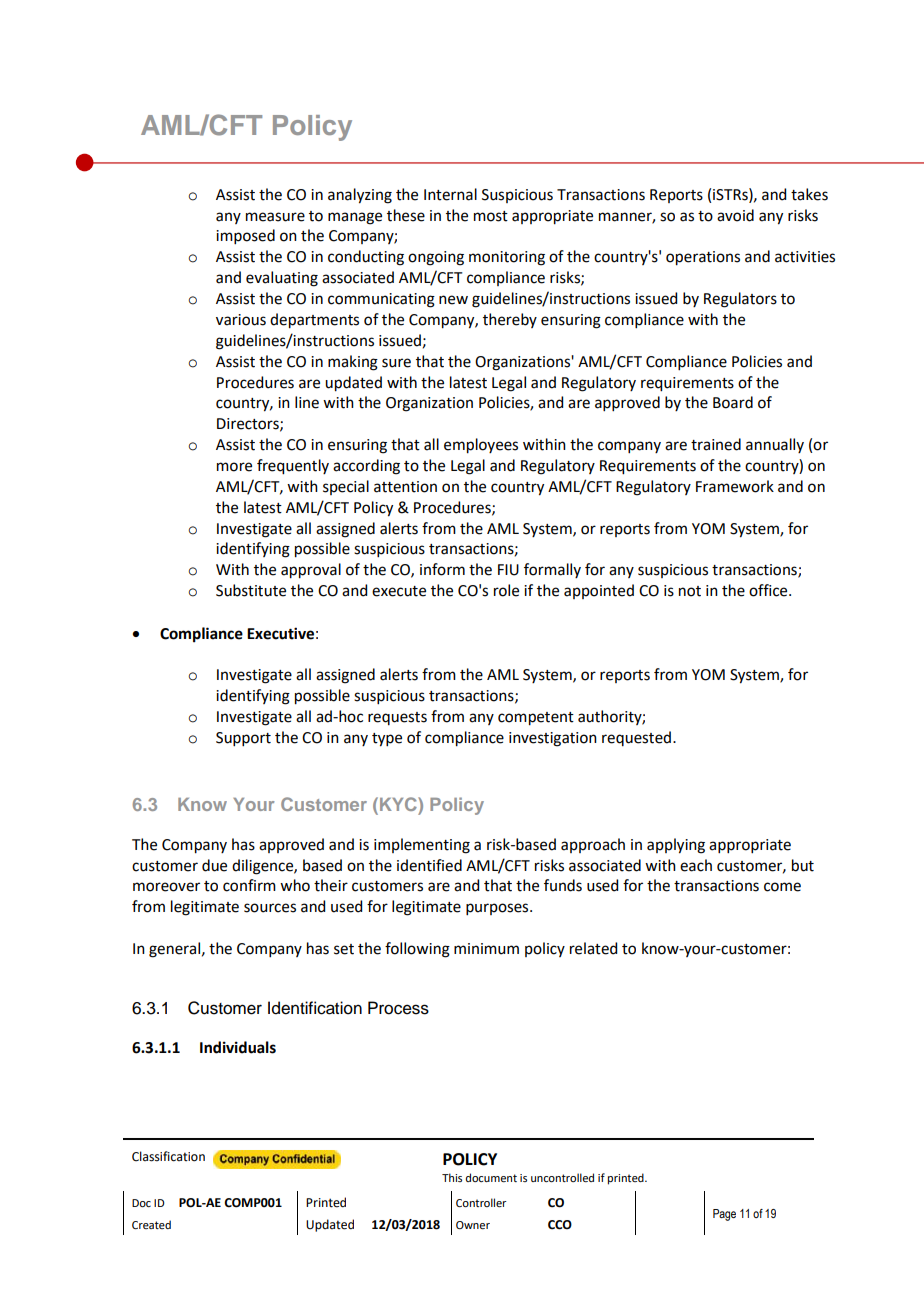  Describe the element at coordinates (168, 1156) in the screenshot. I see `Classification` at that location.
